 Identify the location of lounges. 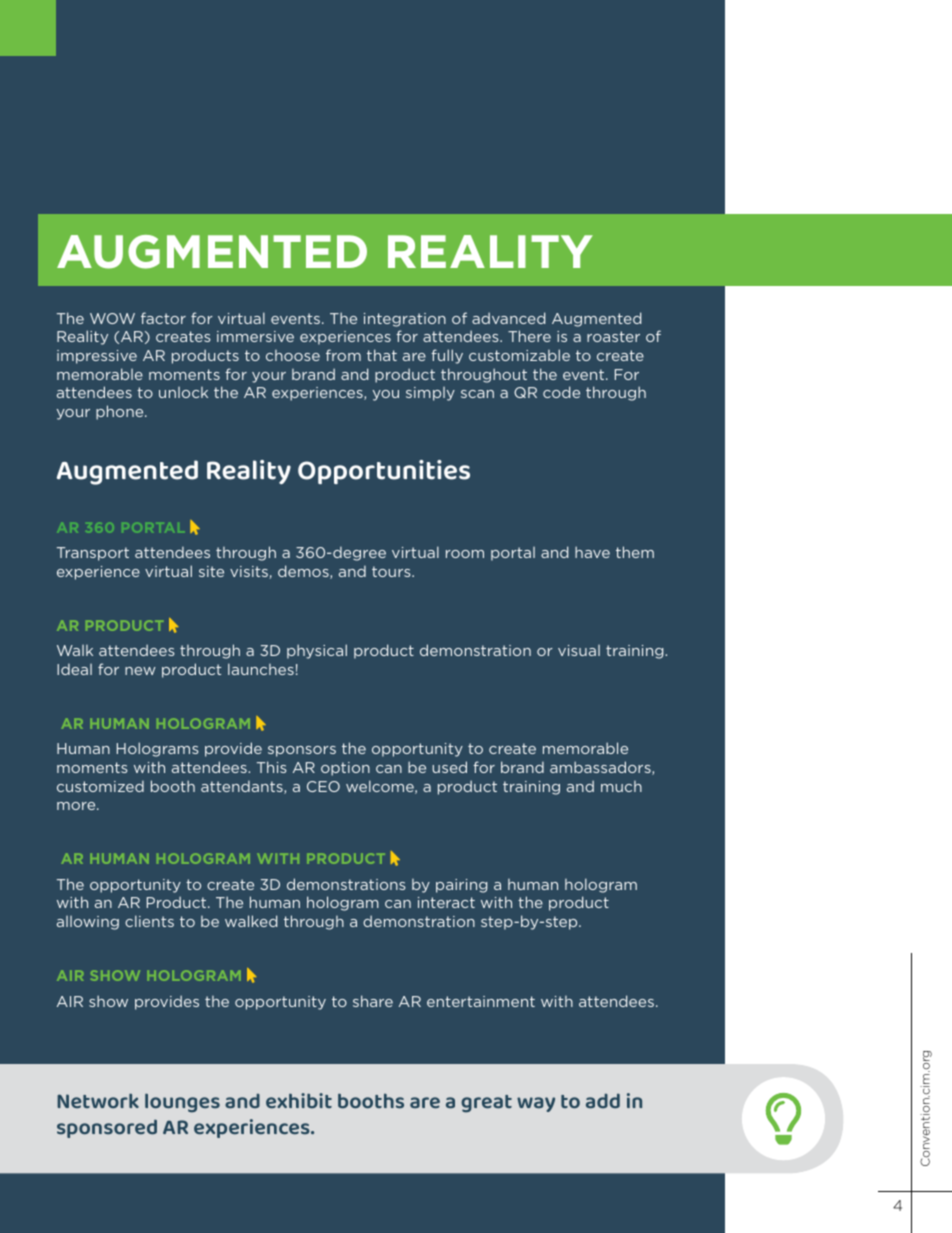
(182, 1103).
